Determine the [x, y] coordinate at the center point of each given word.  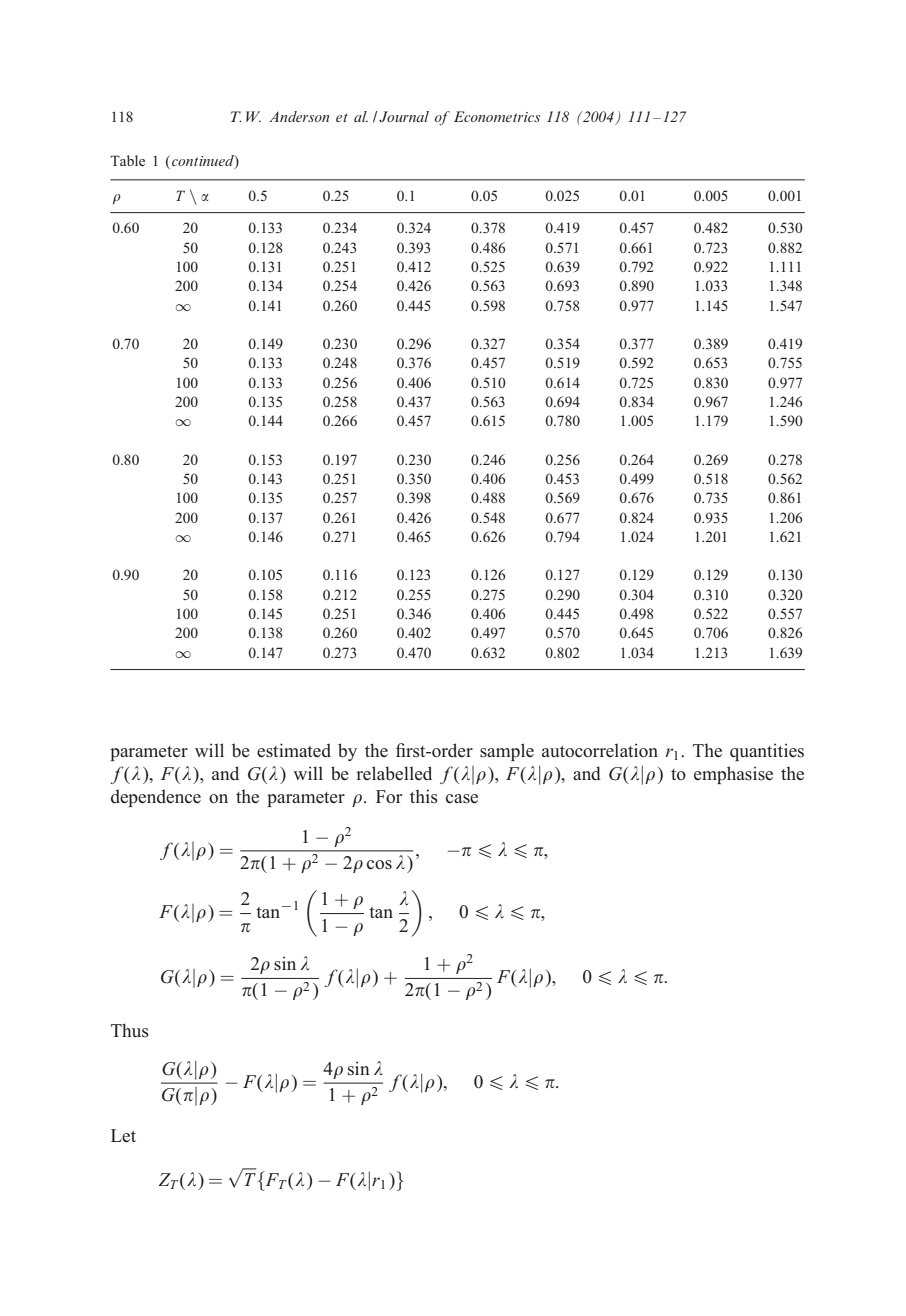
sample [507, 752]
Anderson [299, 116]
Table [127, 160]
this [424, 796]
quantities [767, 752]
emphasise [733, 775]
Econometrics [497, 116]
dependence [156, 798]
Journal [404, 116]
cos [379, 865]
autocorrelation [600, 750]
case [462, 799]
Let [123, 1136]
